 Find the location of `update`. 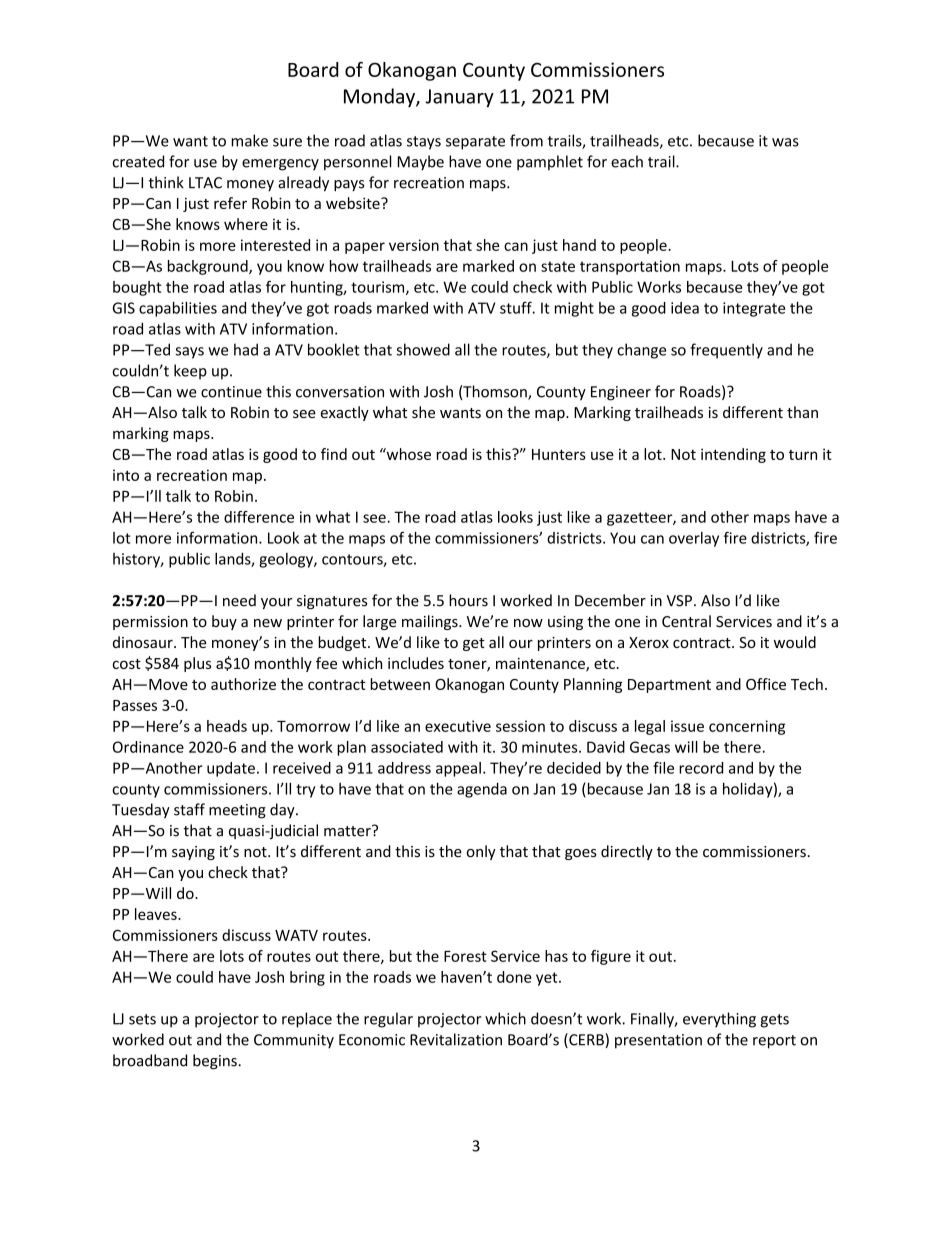

update is located at coordinates (231, 769).
